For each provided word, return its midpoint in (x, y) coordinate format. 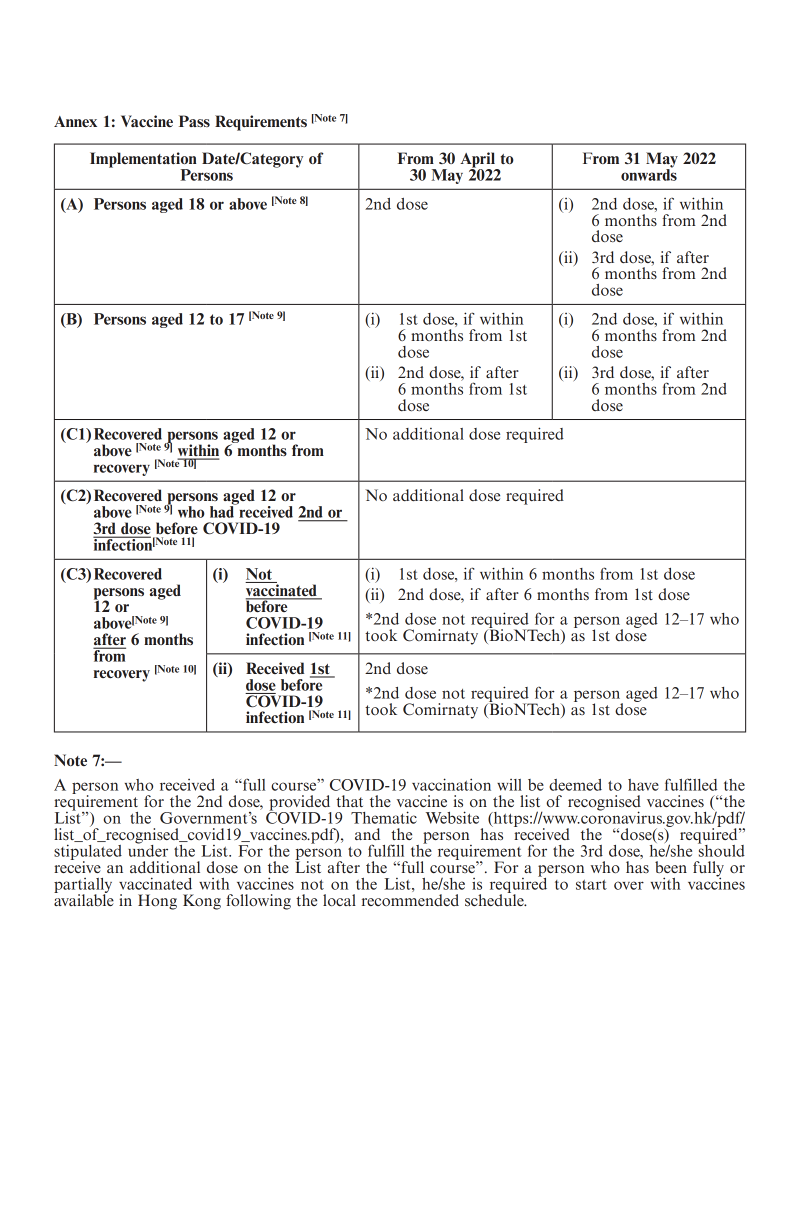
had (223, 511)
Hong (157, 902)
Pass (194, 121)
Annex (75, 121)
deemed (575, 785)
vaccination (451, 784)
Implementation (143, 161)
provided (300, 804)
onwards (649, 174)
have (643, 785)
